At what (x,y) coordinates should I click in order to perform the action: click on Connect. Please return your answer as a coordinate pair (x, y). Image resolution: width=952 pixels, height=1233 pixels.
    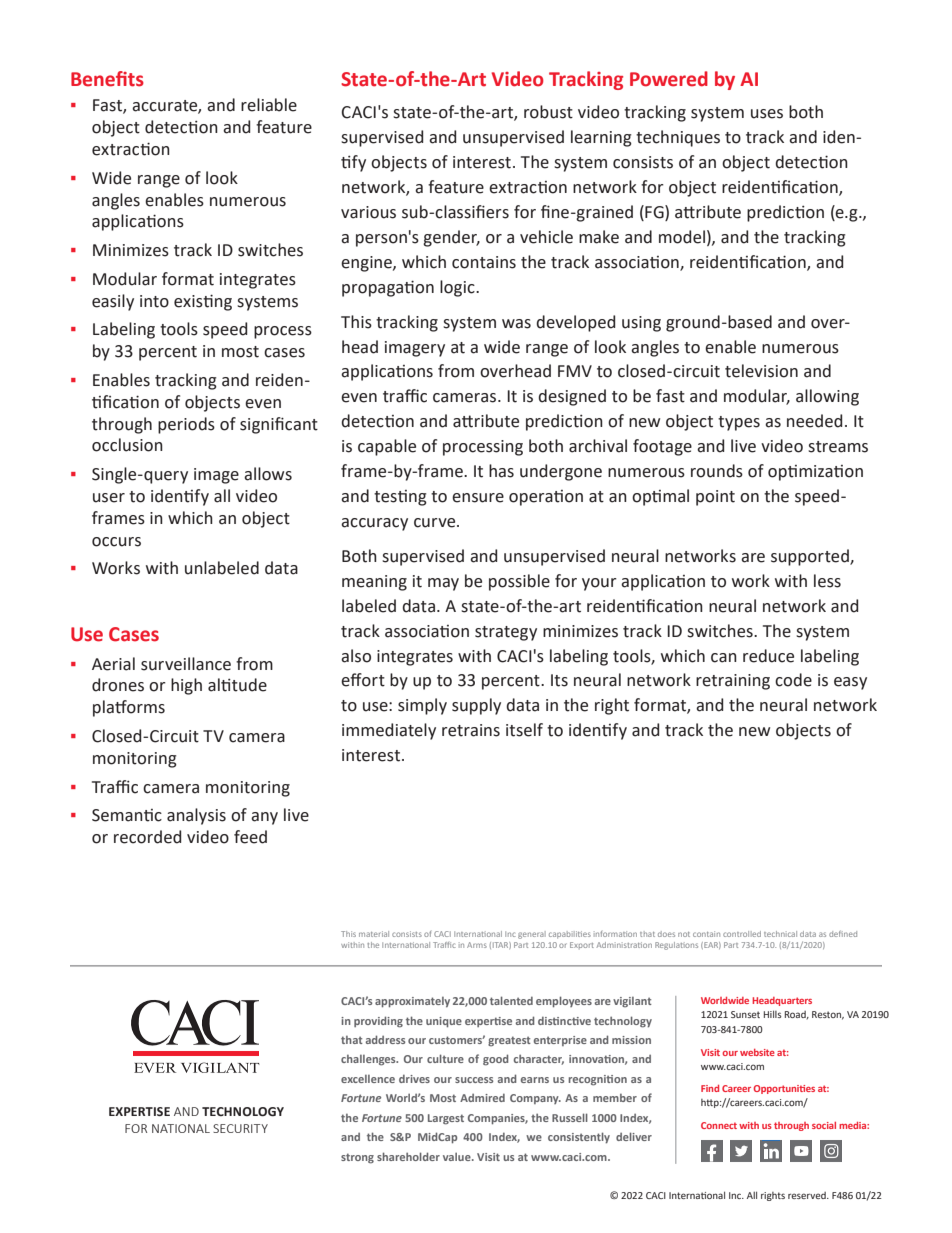
    Looking at the image, I should click on (719, 1125).
